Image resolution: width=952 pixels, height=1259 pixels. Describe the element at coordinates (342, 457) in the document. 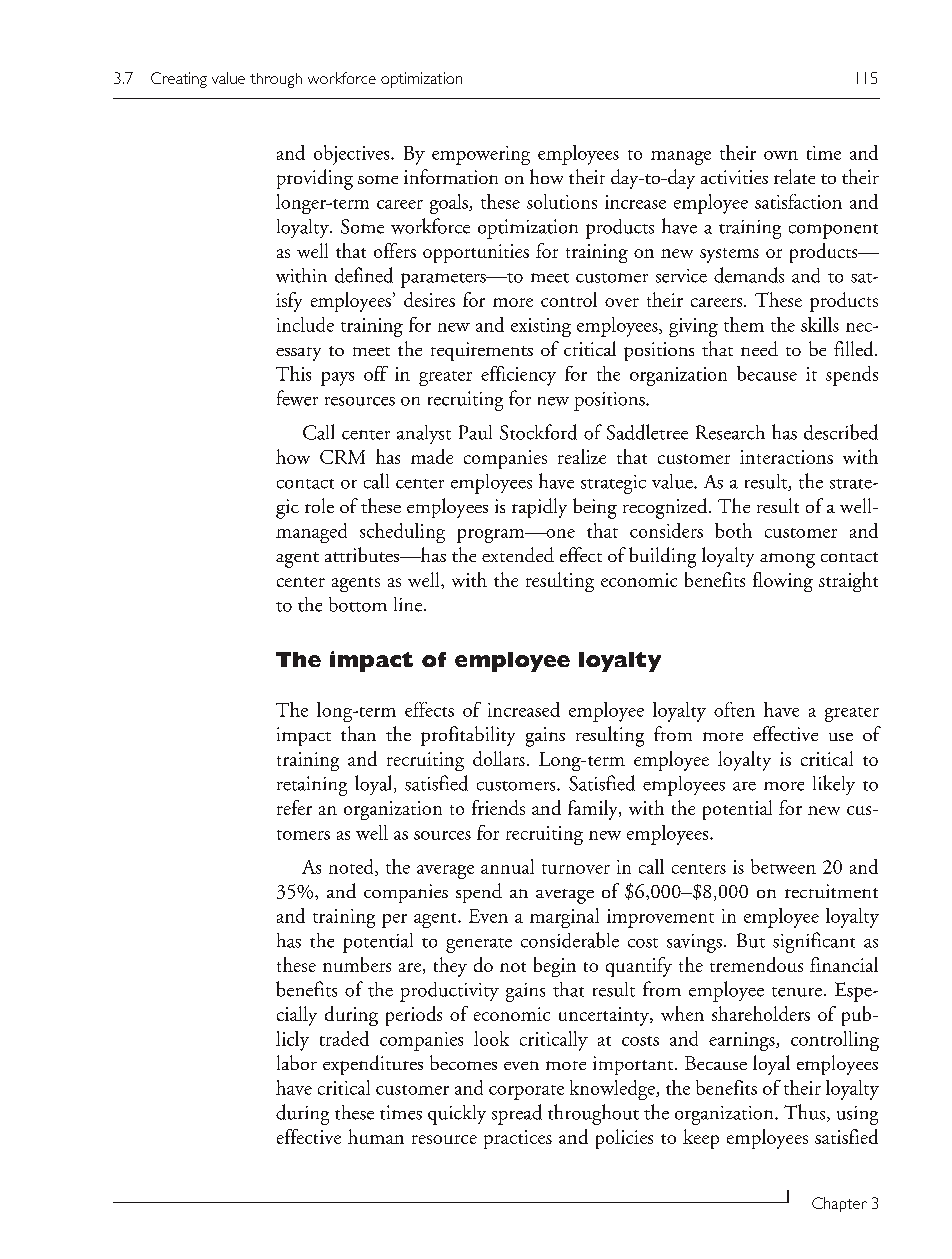

I see `CRM` at that location.
